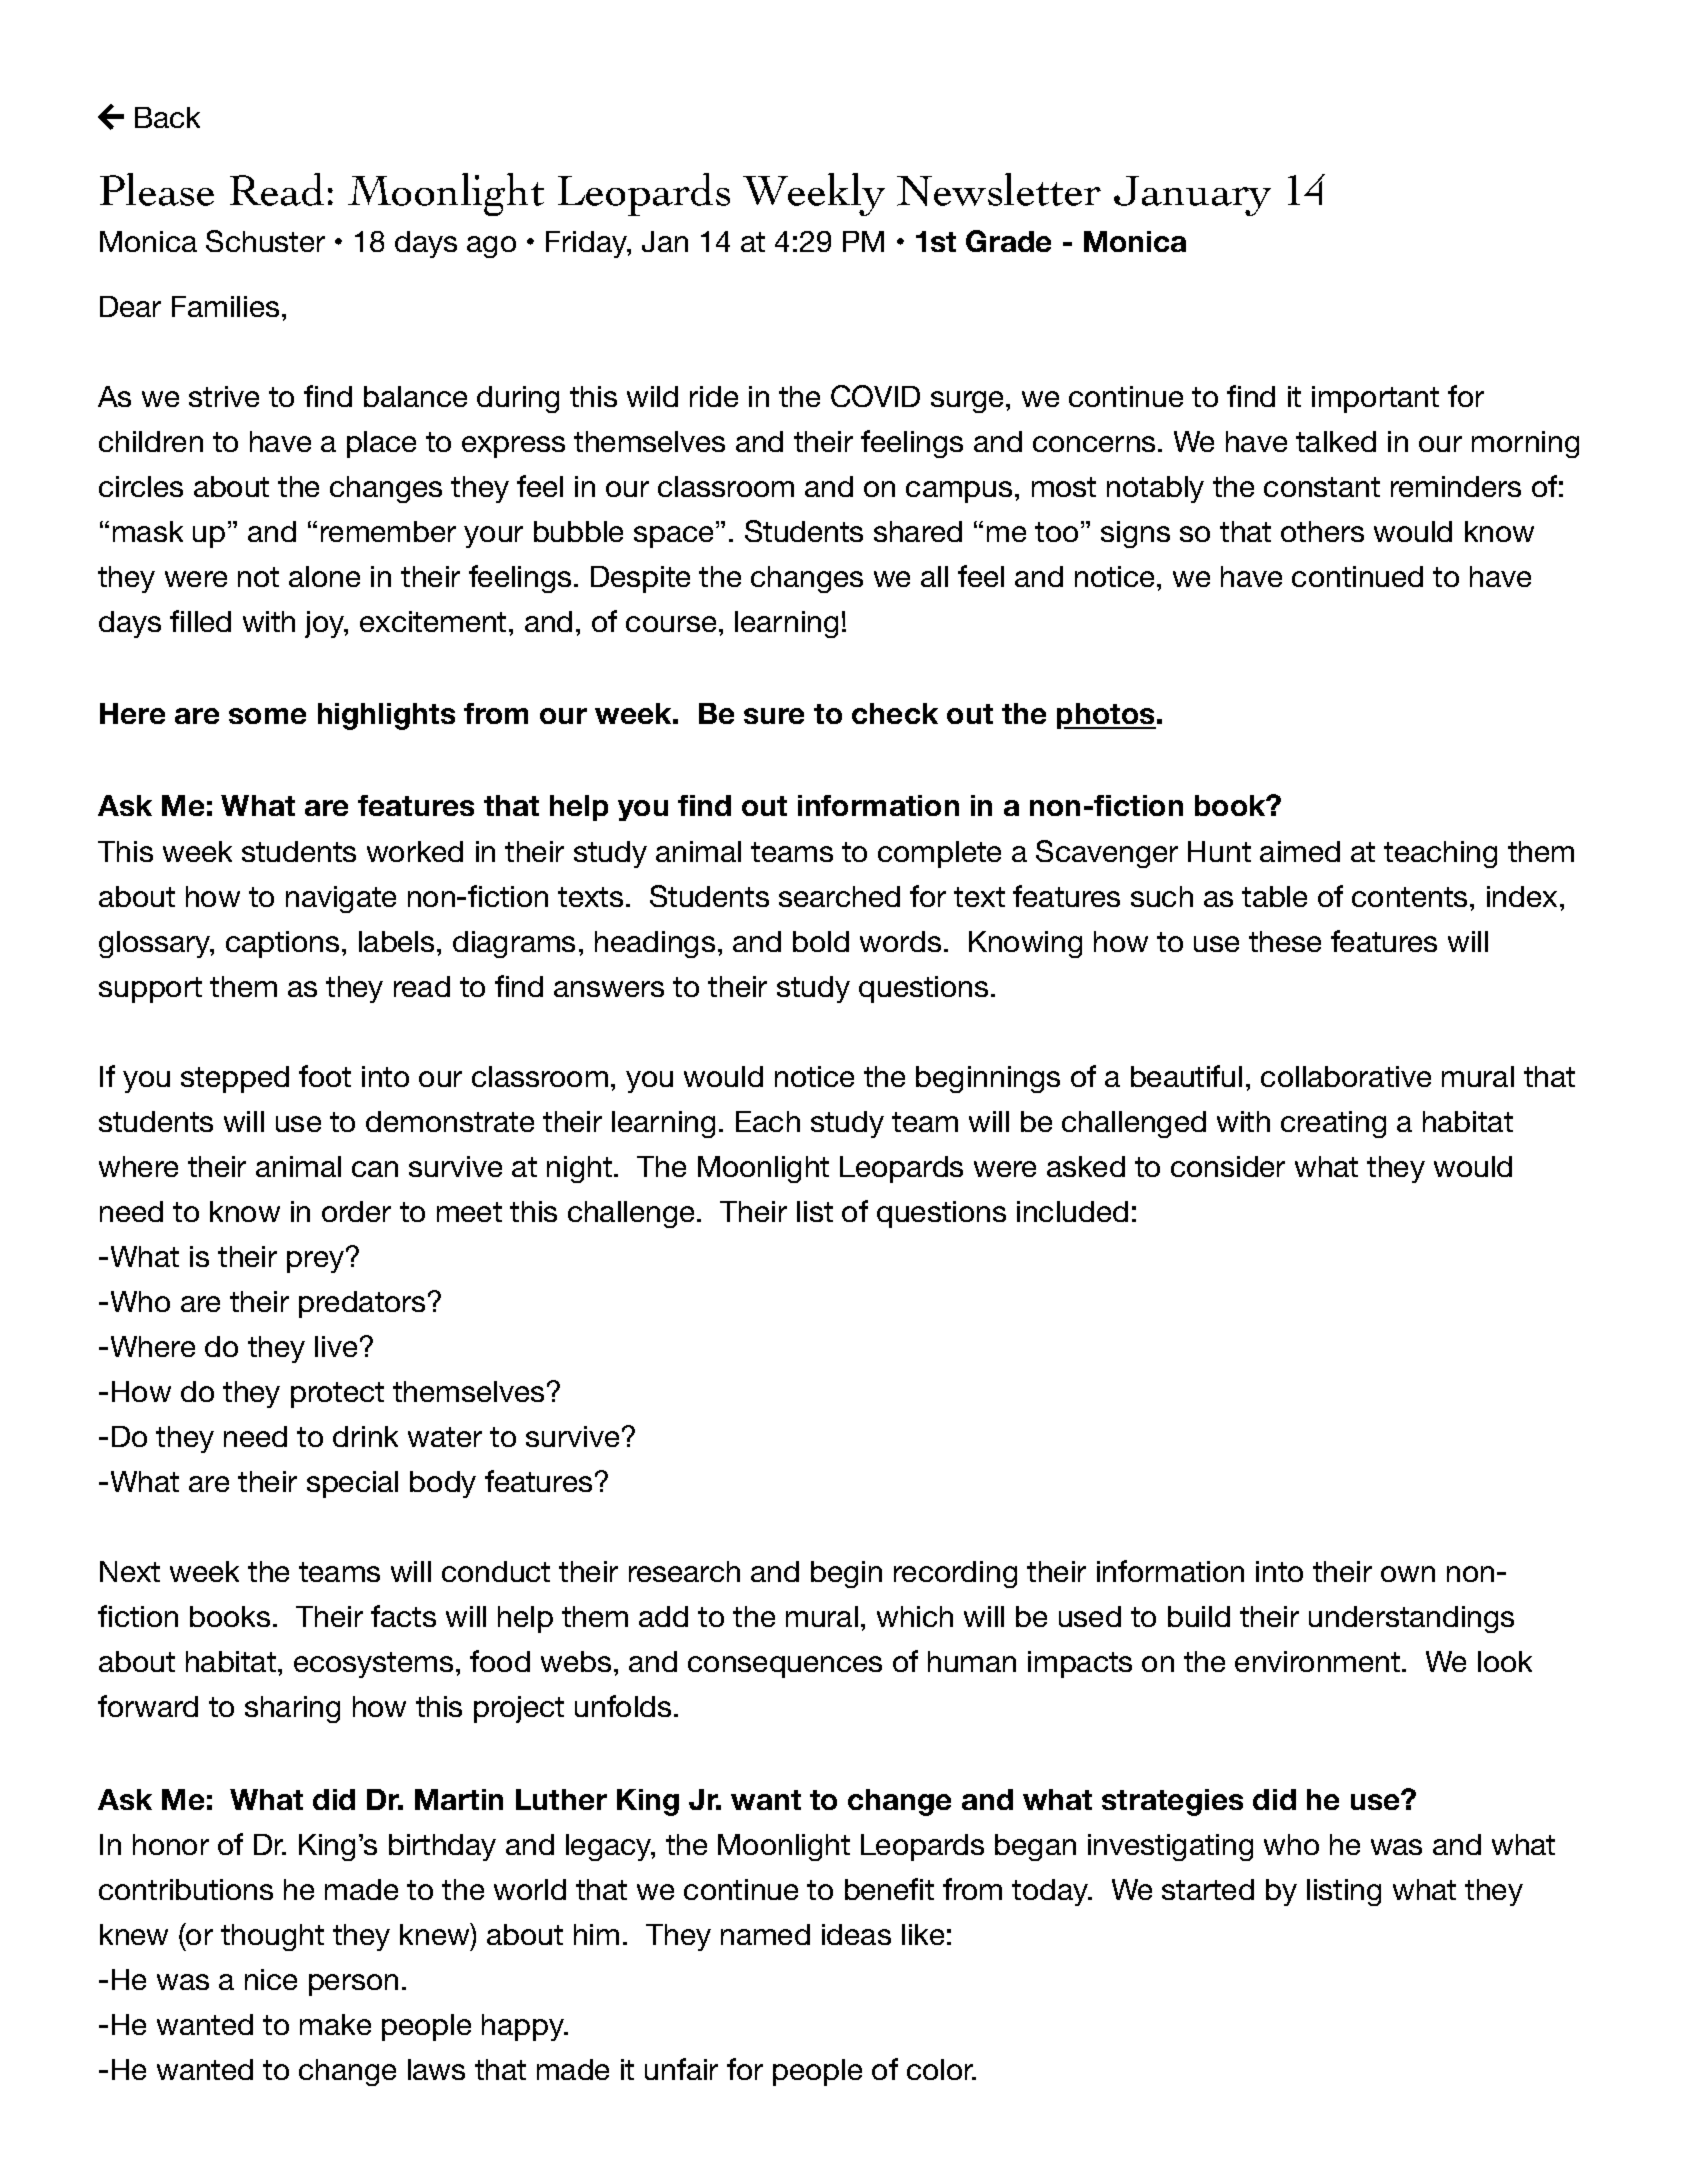 The image size is (1683, 2177). Describe the element at coordinates (335, 2024) in the document. I see `make` at that location.
